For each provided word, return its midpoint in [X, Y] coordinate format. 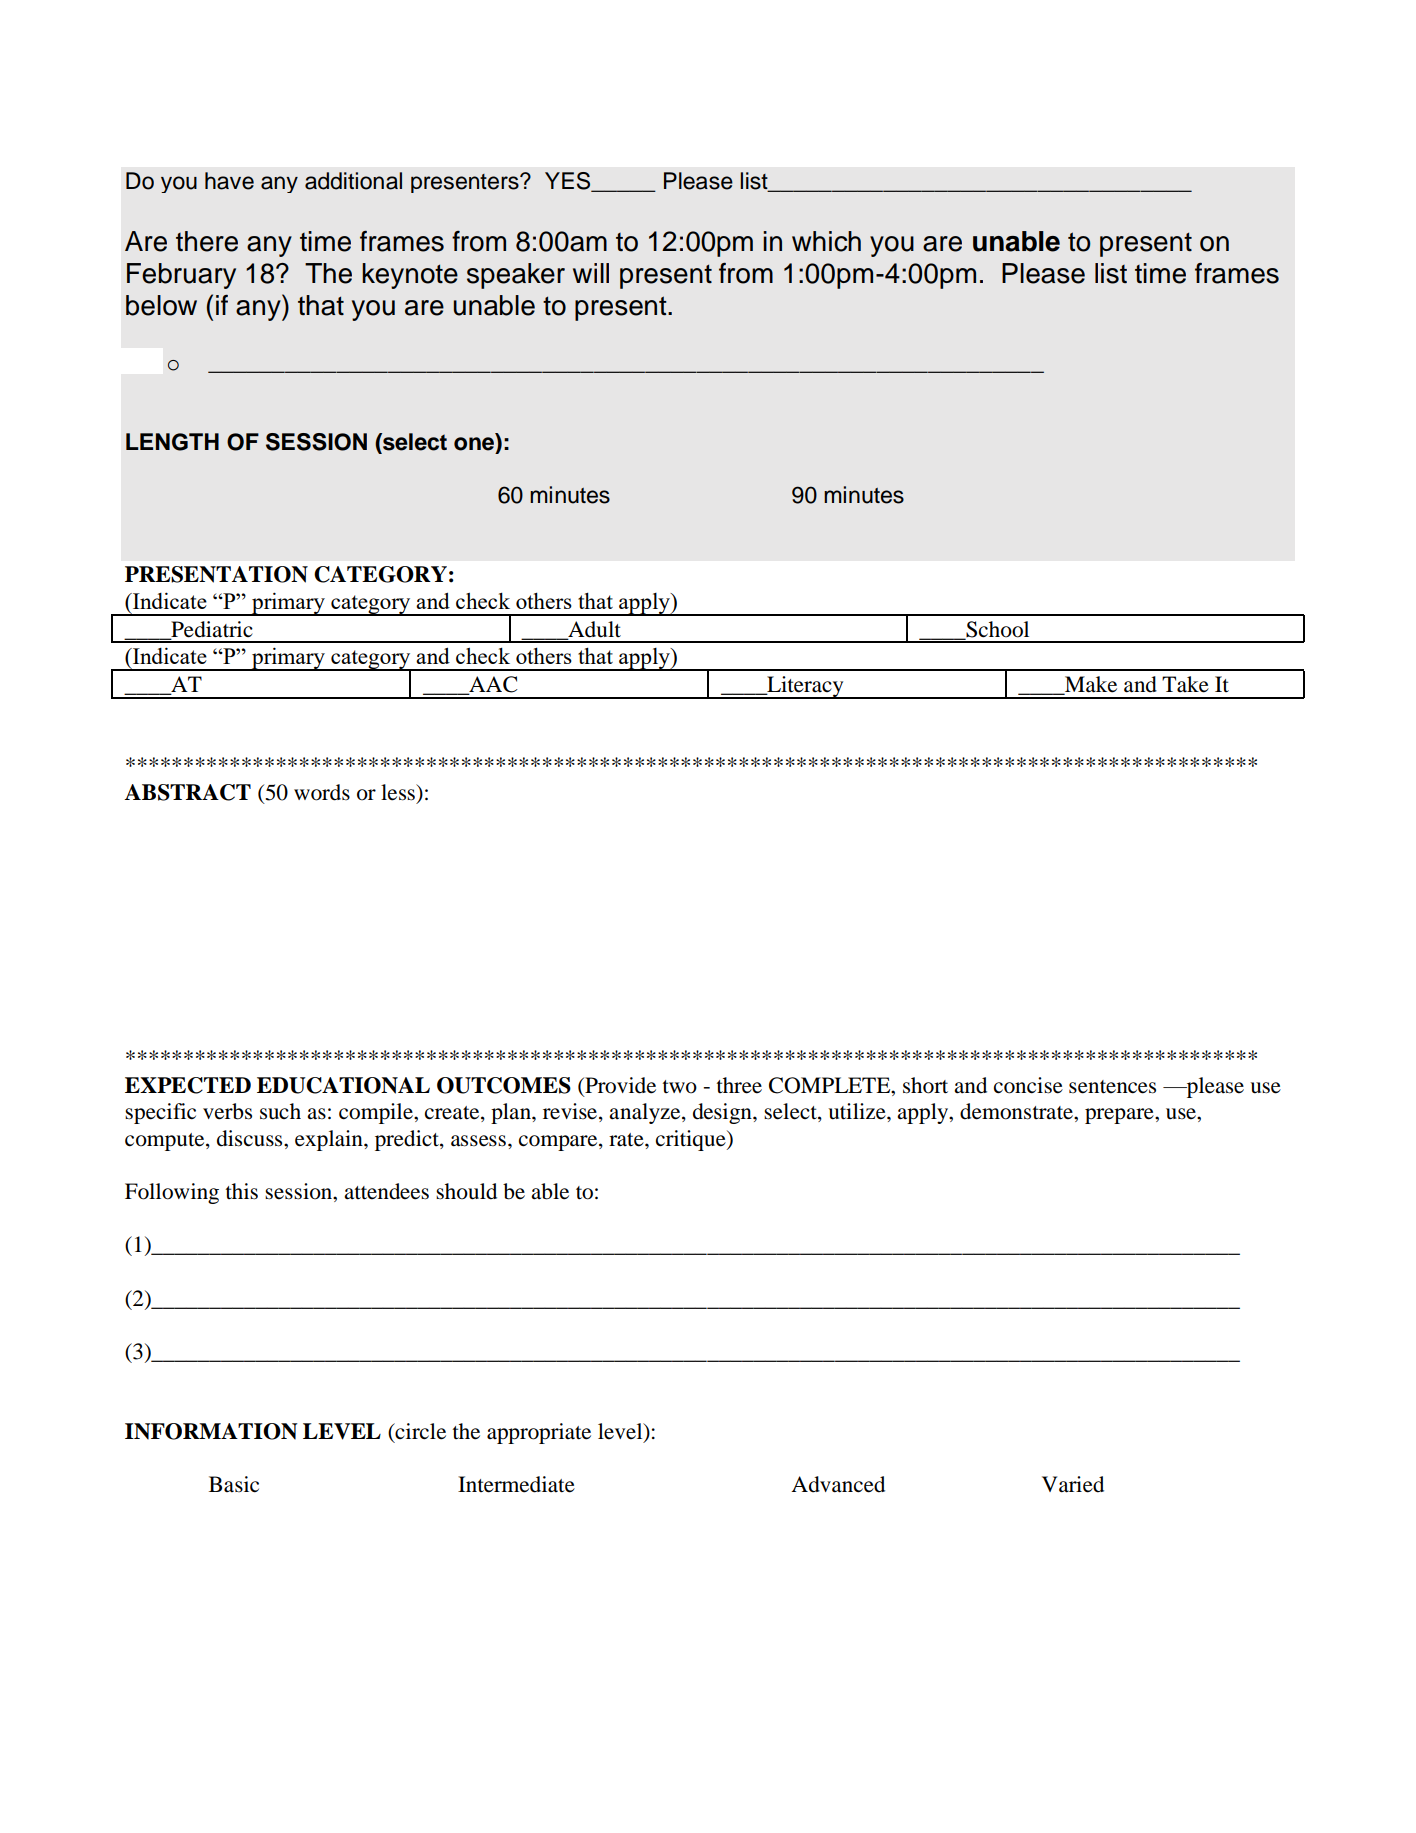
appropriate [539, 1433]
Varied [1073, 1484]
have [229, 181]
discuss [251, 1138]
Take [1185, 684]
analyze [646, 1113]
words [322, 792]
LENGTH [172, 442]
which [826, 241]
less [399, 792]
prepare [1120, 1116]
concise [1028, 1085]
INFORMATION [211, 1431]
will [591, 273]
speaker [516, 276]
